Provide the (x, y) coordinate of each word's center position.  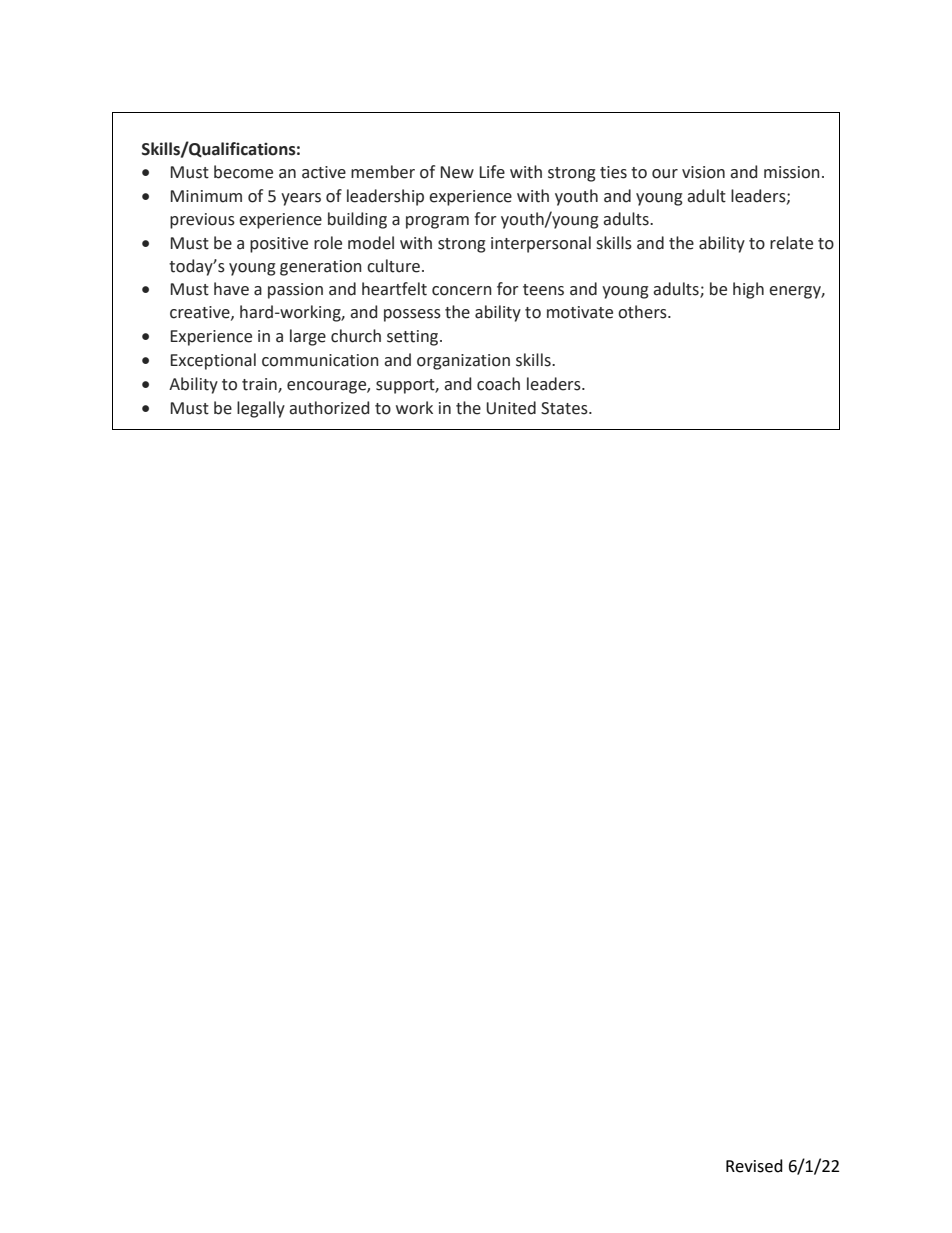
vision (703, 172)
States (565, 408)
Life (492, 172)
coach (498, 384)
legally (261, 409)
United (511, 408)
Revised (754, 1166)
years (301, 199)
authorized (329, 408)
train (260, 385)
